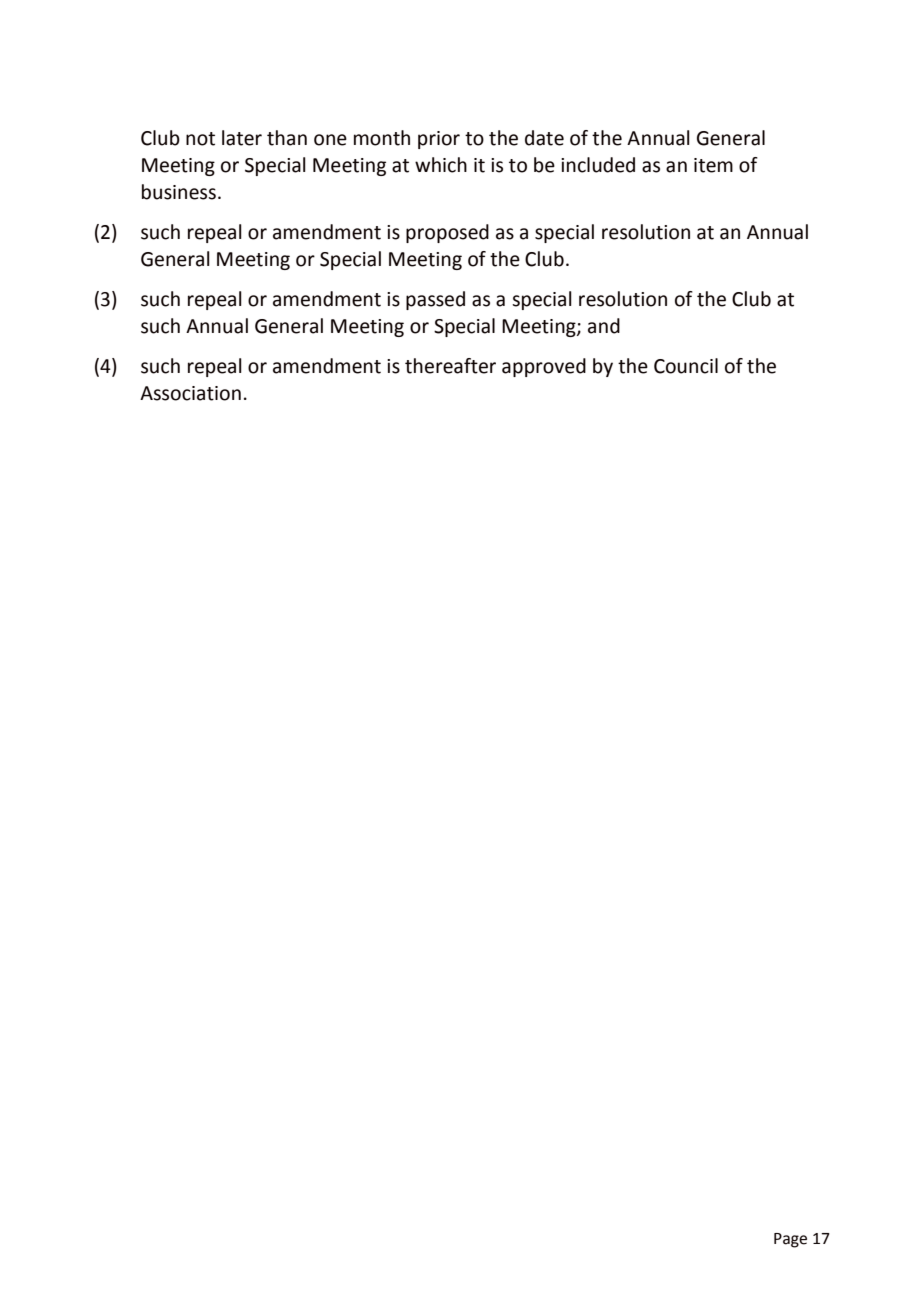 The image size is (924, 1311). Describe the element at coordinates (435, 300) in the page. I see `passed` at that location.
